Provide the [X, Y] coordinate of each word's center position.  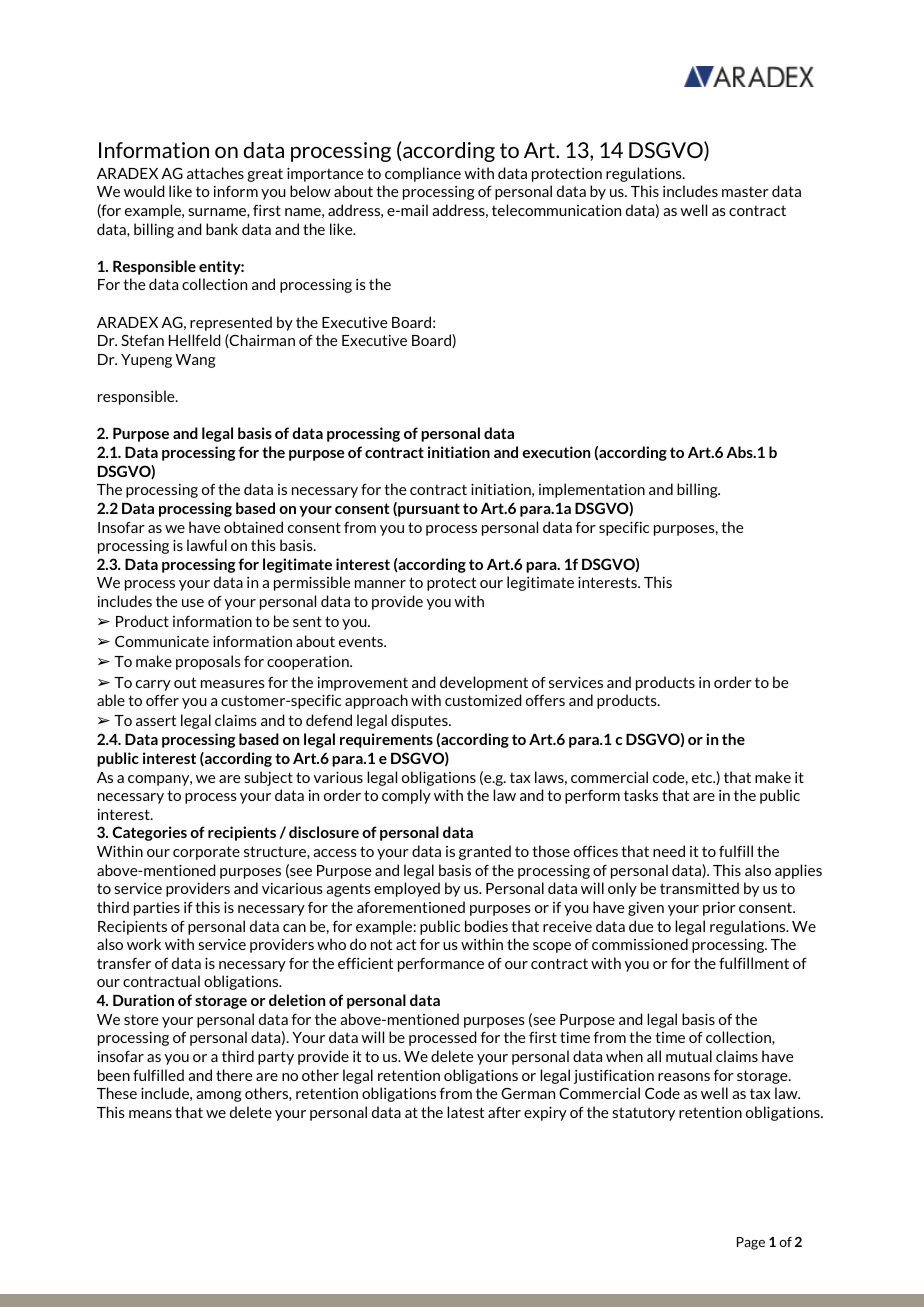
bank [222, 229]
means [150, 1114]
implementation [592, 490]
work [144, 944]
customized [483, 700]
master [745, 192]
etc [703, 778]
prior [719, 909]
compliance [423, 174]
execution [556, 452]
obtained [253, 527]
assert [156, 720]
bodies [486, 926]
